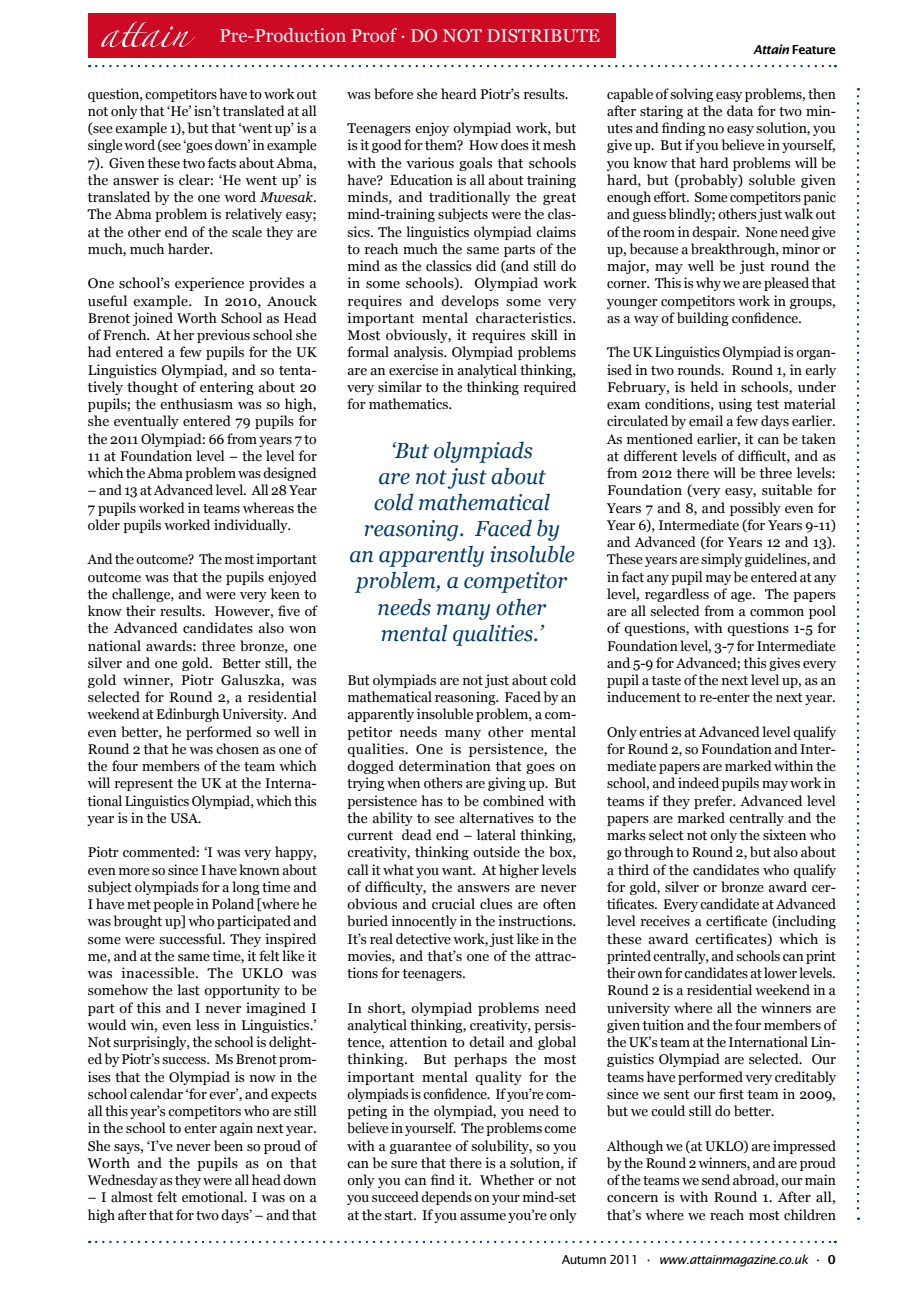 Image resolution: width=924 pixels, height=1308 pixels. What do you see at coordinates (173, 905) in the screenshot?
I see `people` at bounding box center [173, 905].
